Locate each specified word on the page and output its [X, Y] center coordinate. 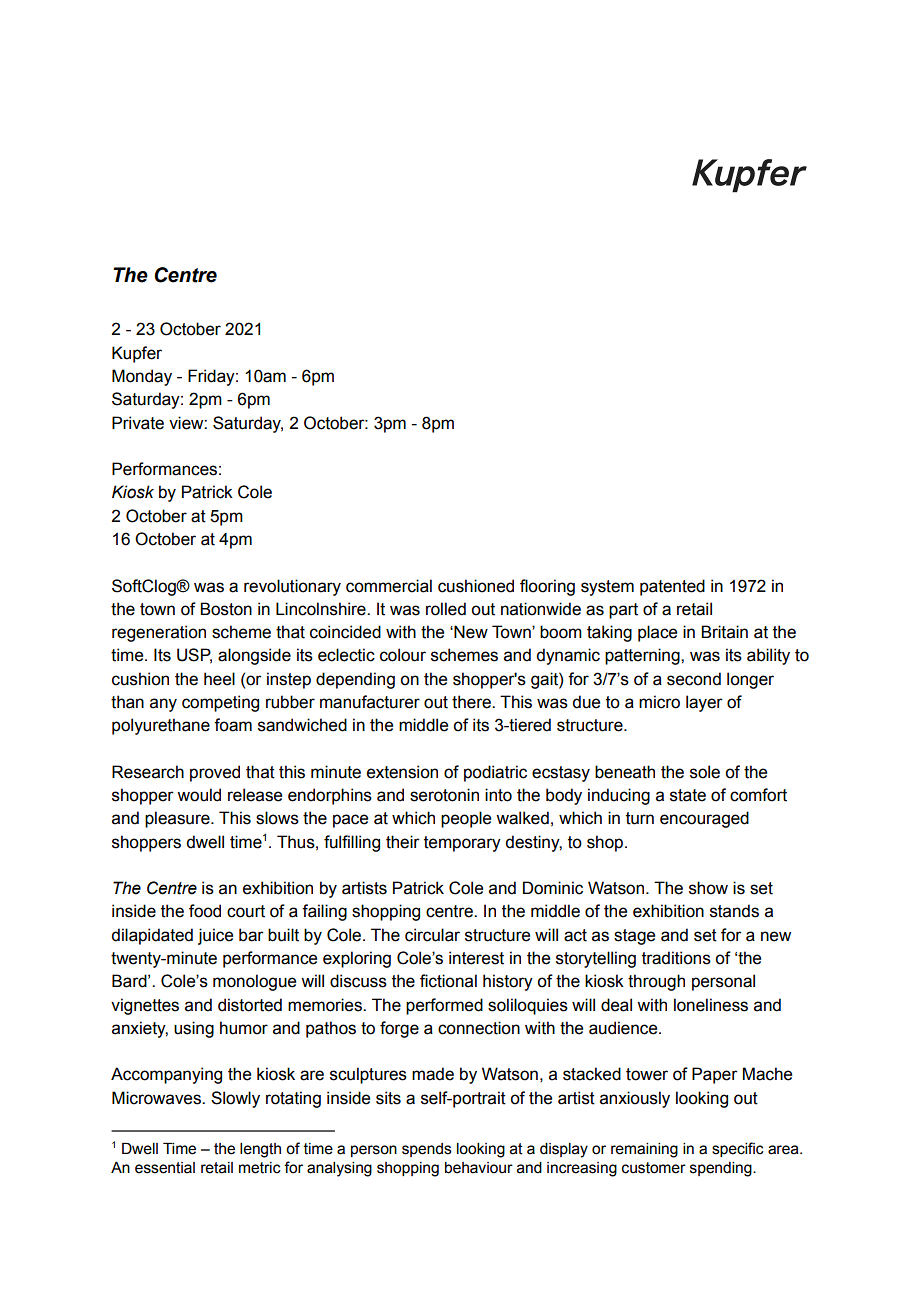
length [260, 1150]
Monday [142, 377]
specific [738, 1149]
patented [672, 587]
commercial [389, 586]
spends [427, 1150]
